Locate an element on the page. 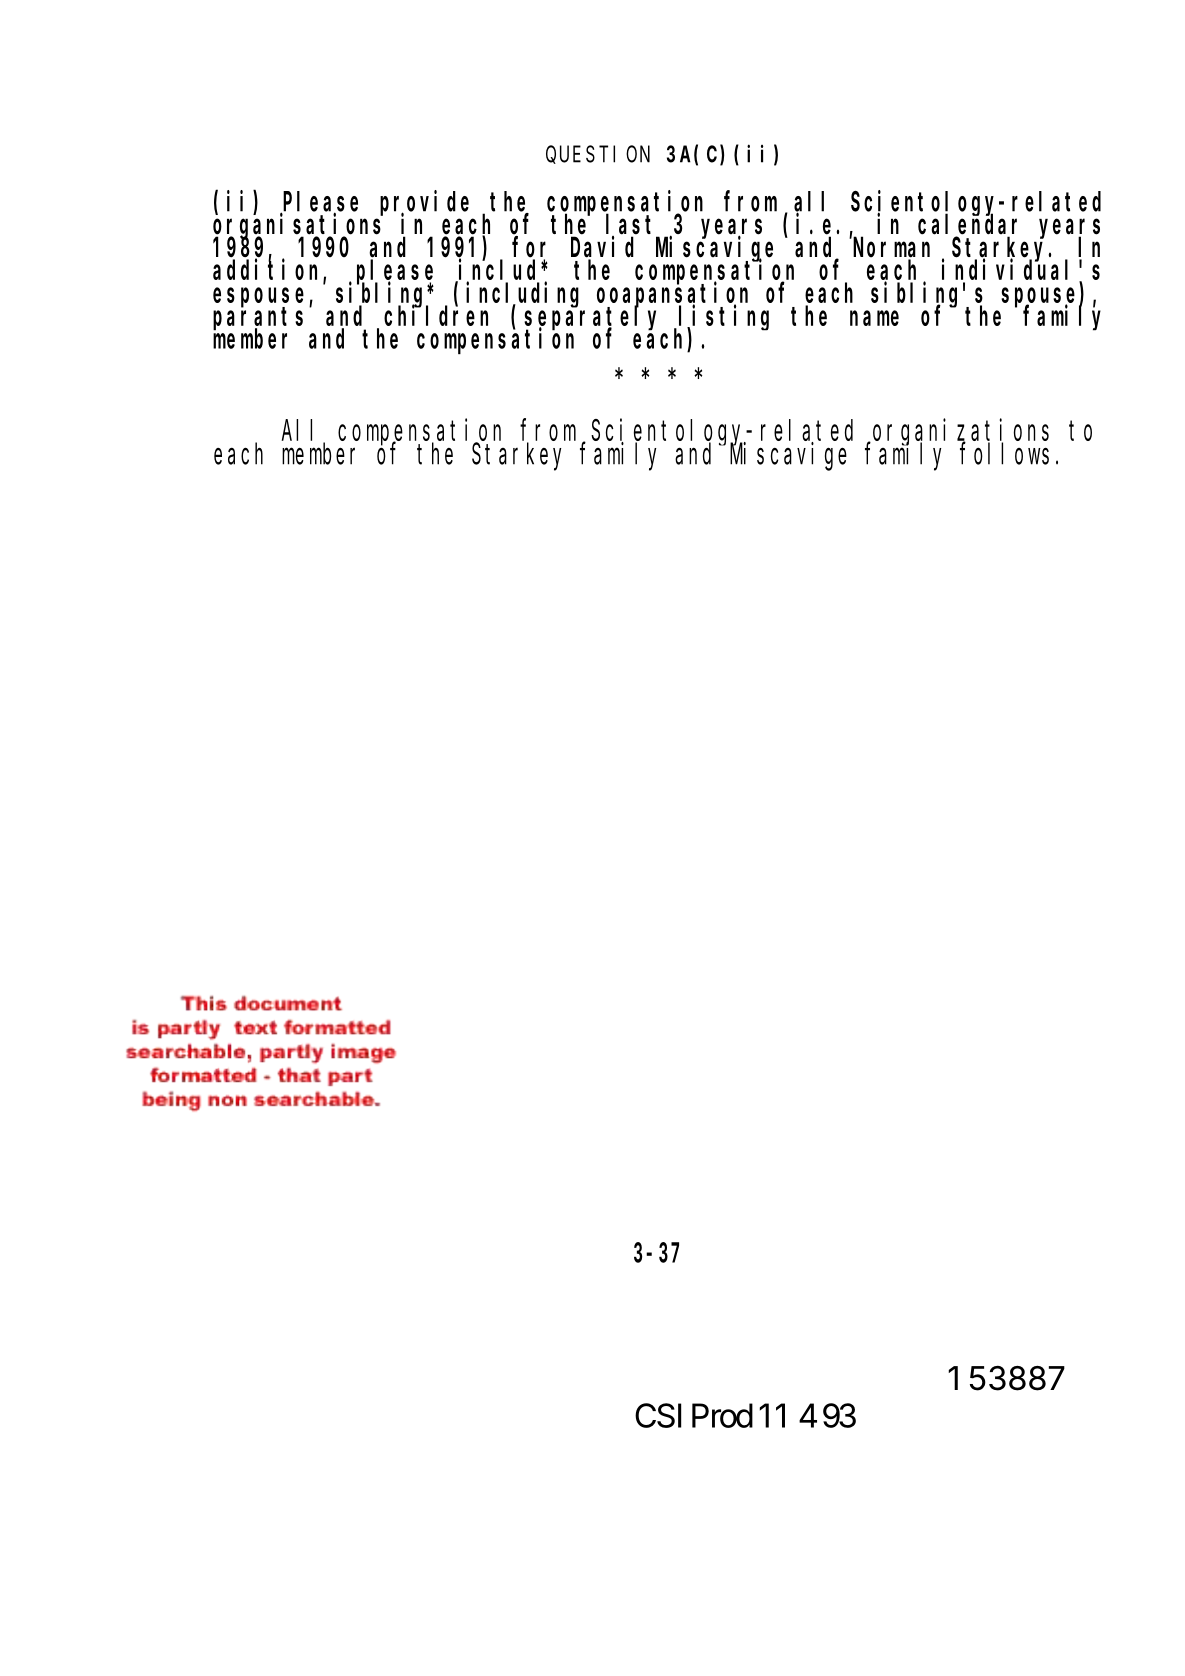 The width and height of the document is (1185, 1676). organisations is located at coordinates (298, 227).
